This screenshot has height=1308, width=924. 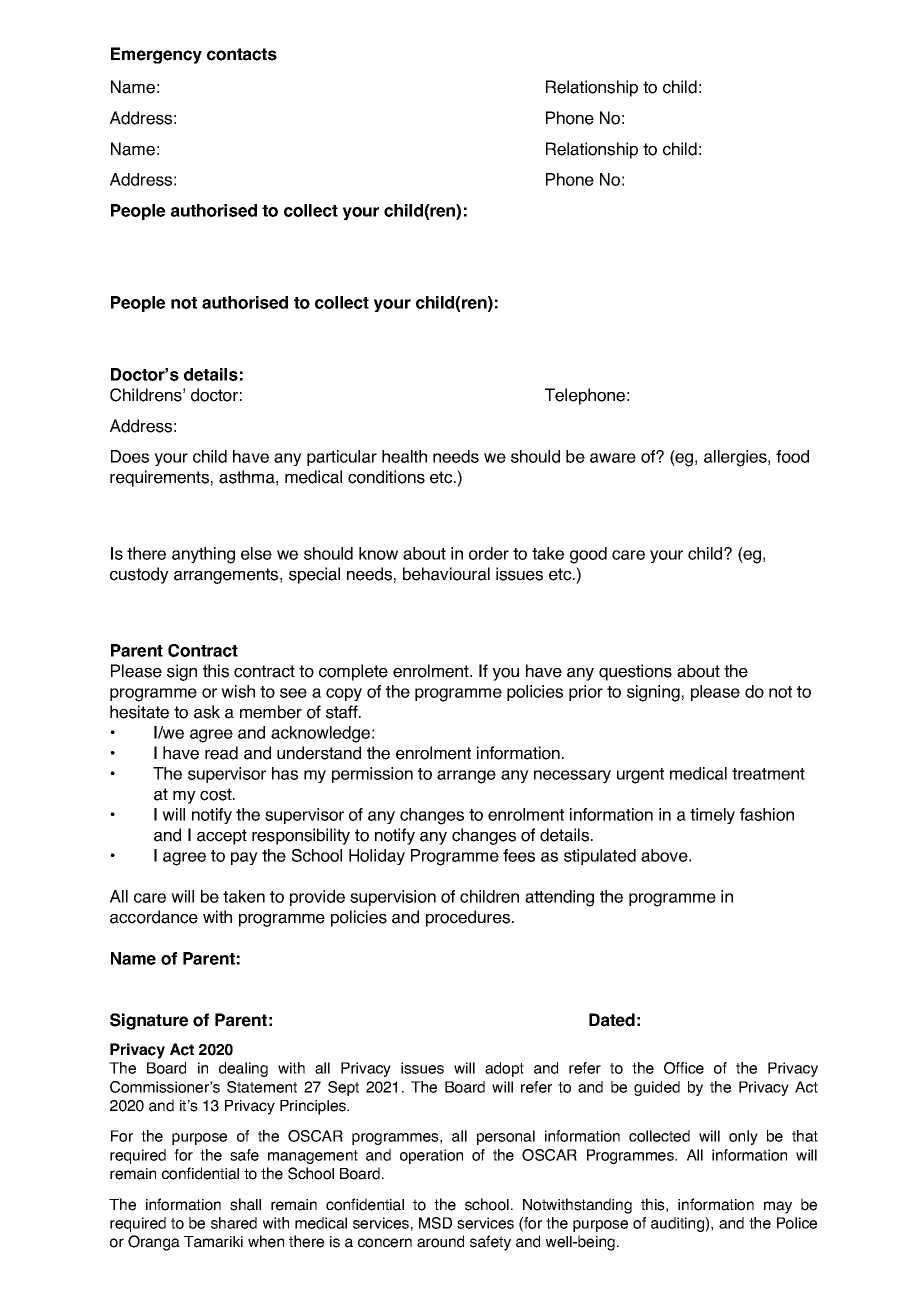 What do you see at coordinates (234, 1223) in the screenshot?
I see `shared` at bounding box center [234, 1223].
